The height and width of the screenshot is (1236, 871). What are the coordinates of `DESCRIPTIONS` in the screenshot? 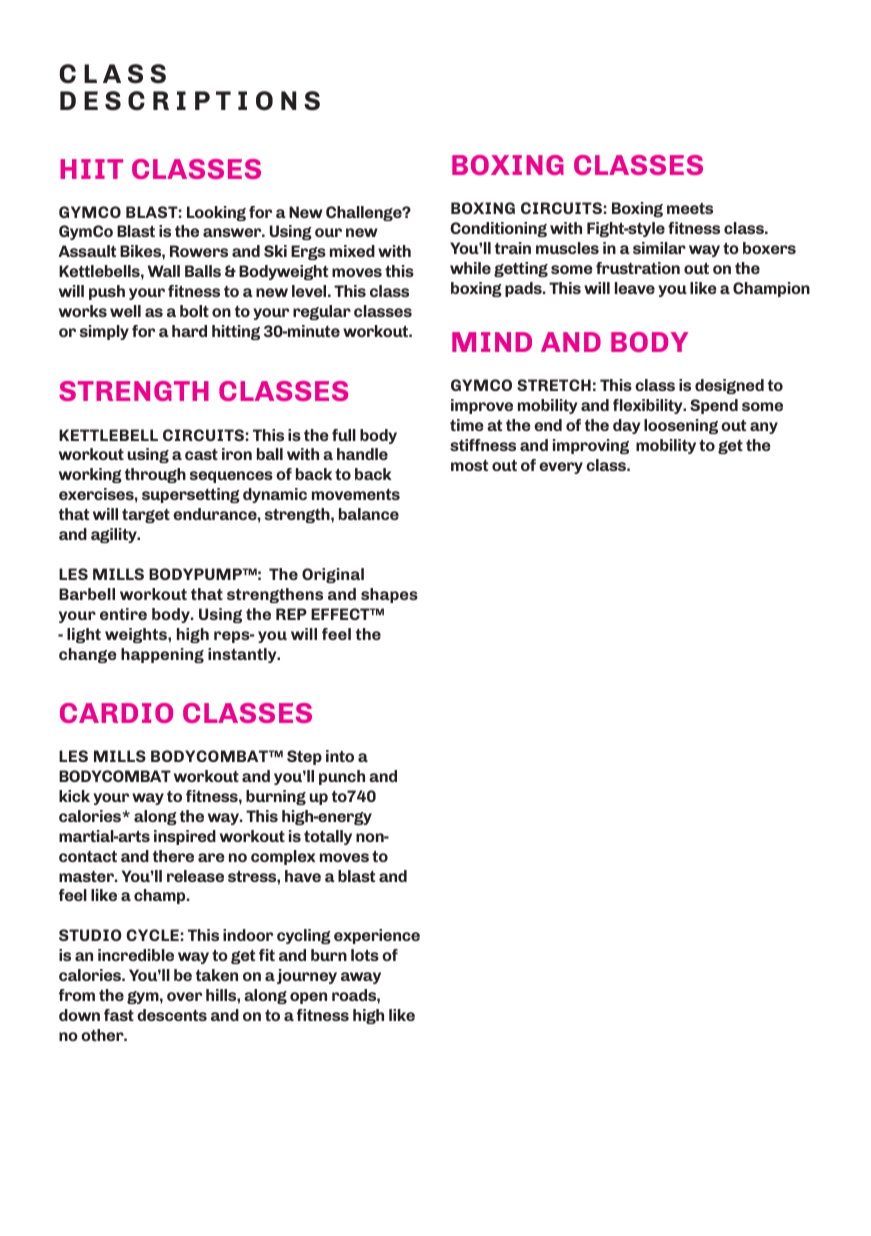 It's located at (190, 101).
